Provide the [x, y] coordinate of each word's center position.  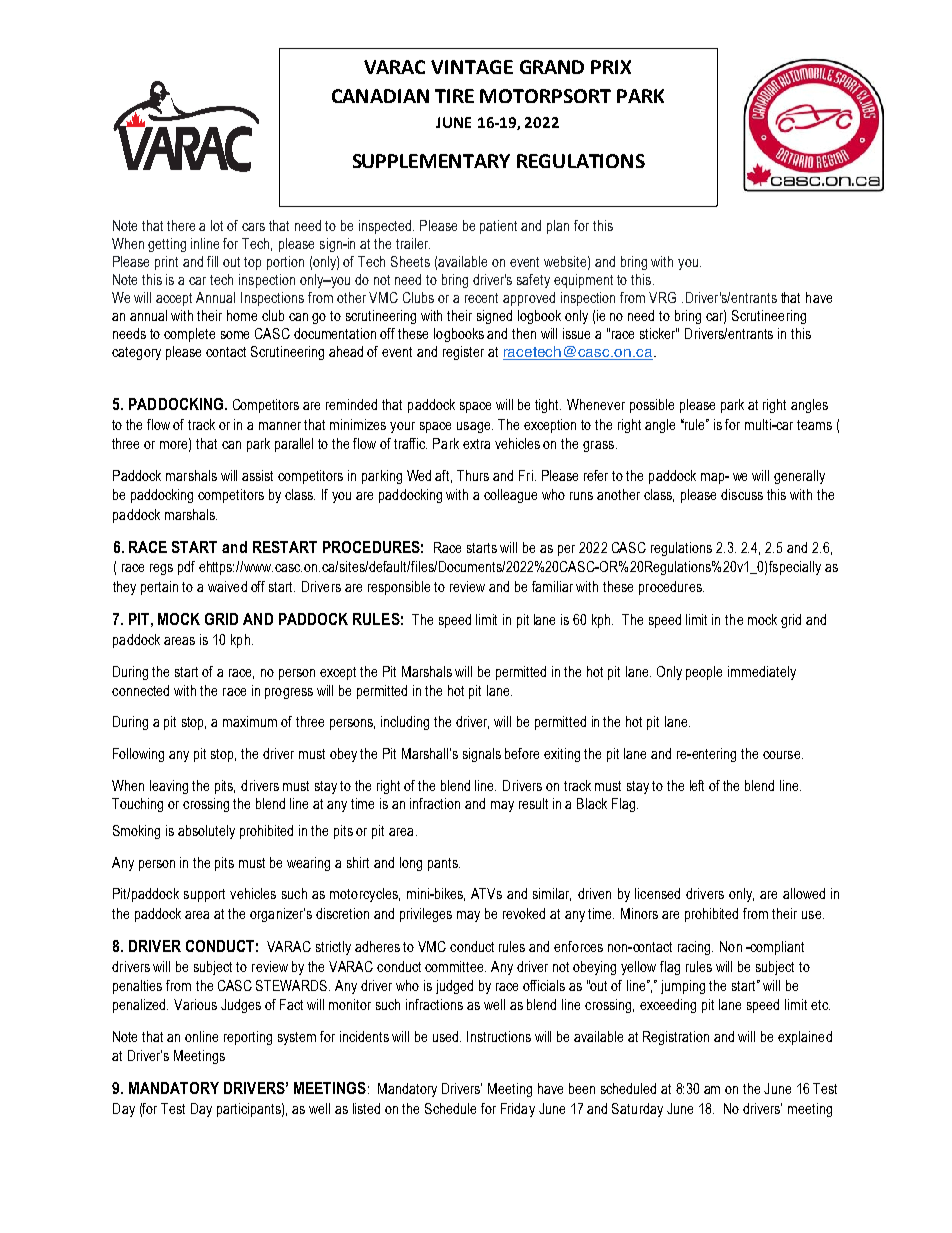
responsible [399, 588]
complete [189, 335]
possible [652, 406]
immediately [762, 673]
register [463, 353]
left [697, 785]
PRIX [611, 67]
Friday [518, 1110]
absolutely [206, 832]
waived [227, 586]
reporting [248, 1038]
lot [217, 225]
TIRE [454, 96]
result [533, 803]
